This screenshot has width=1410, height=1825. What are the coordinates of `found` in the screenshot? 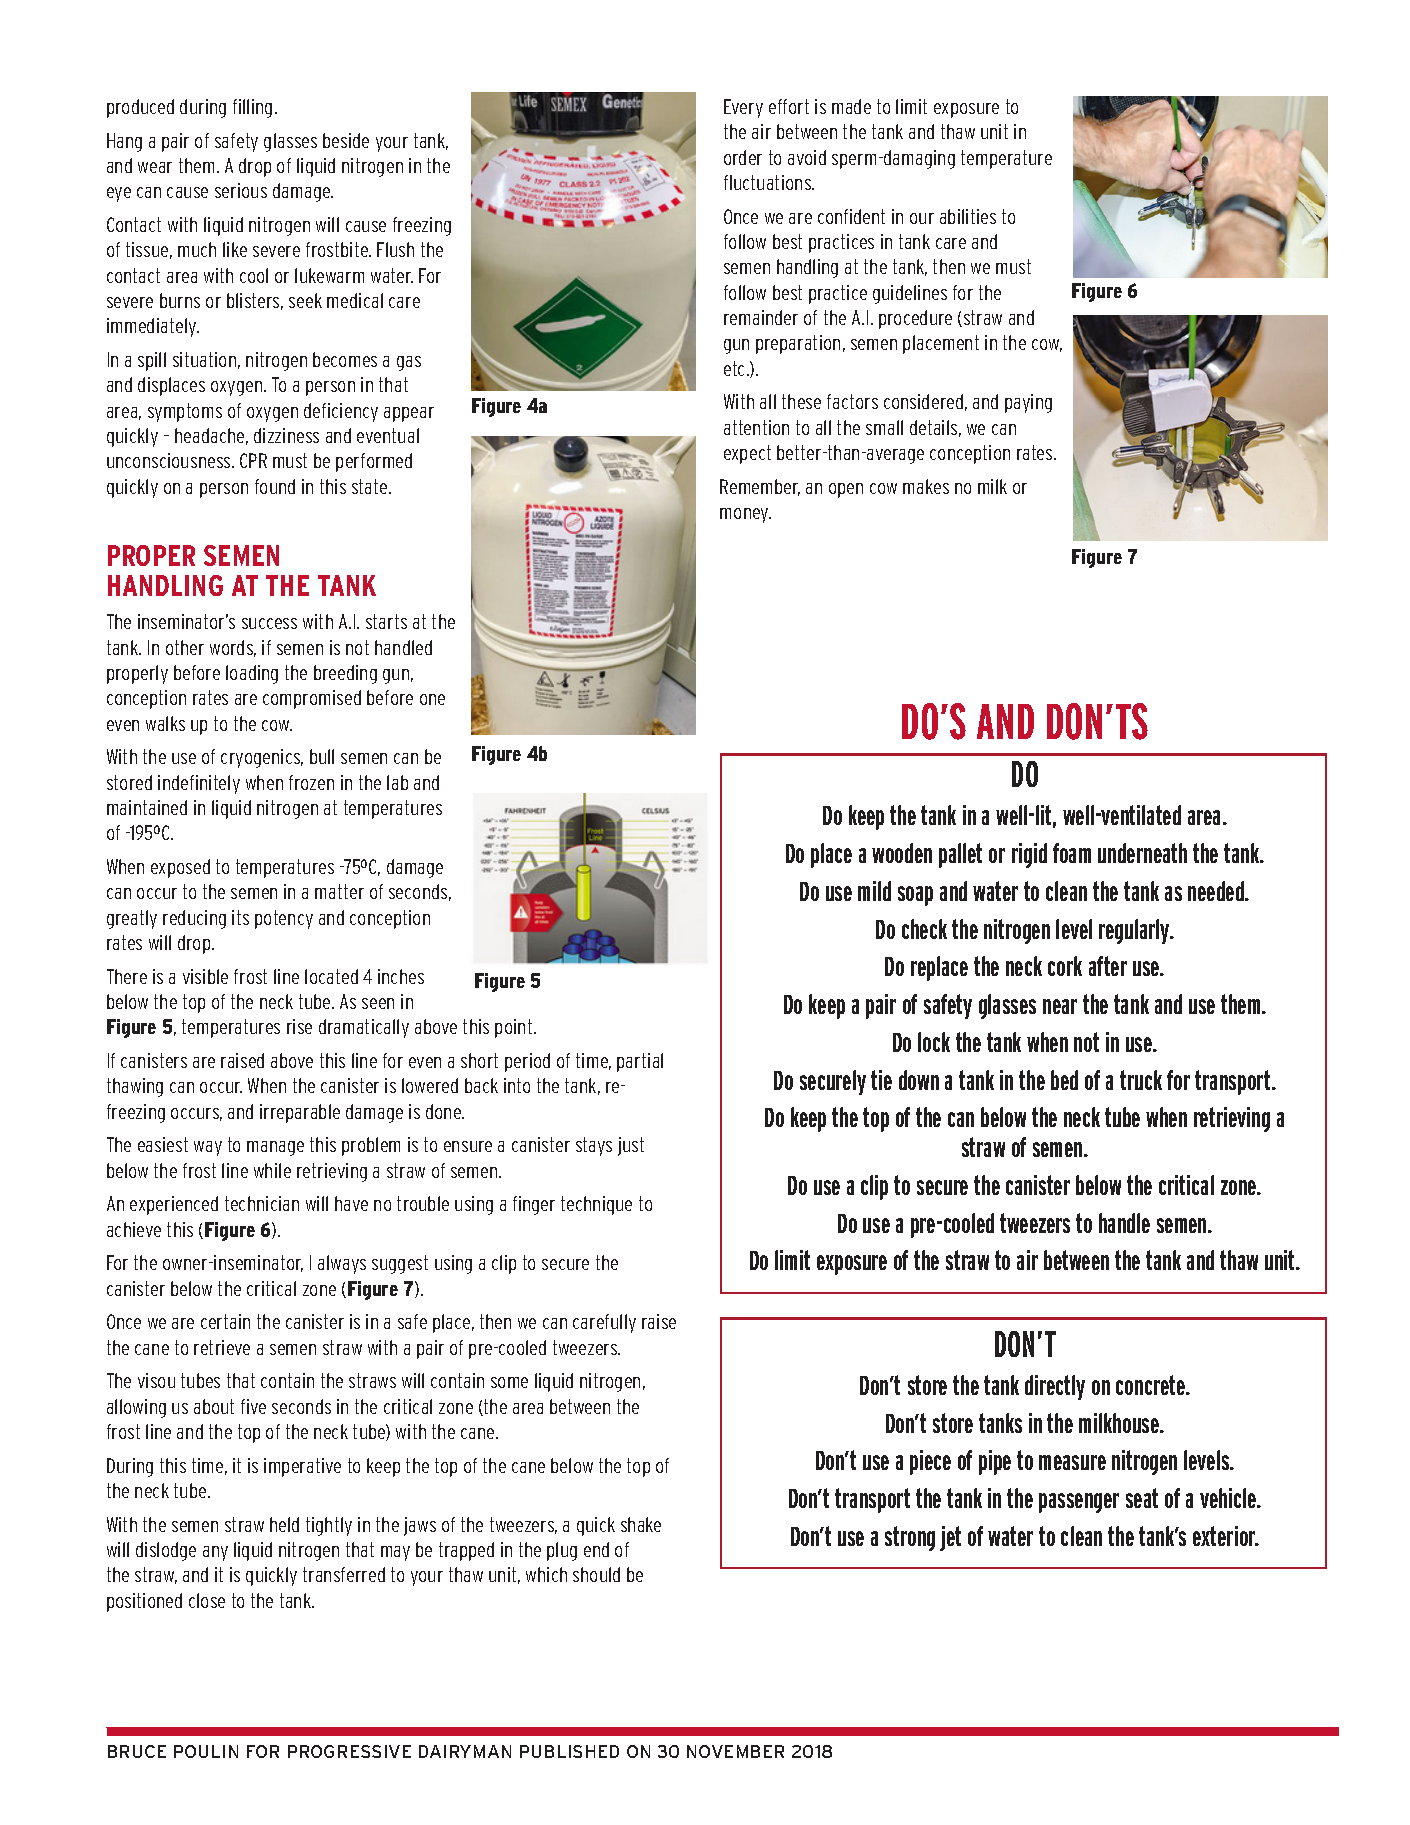 It's located at (275, 486).
